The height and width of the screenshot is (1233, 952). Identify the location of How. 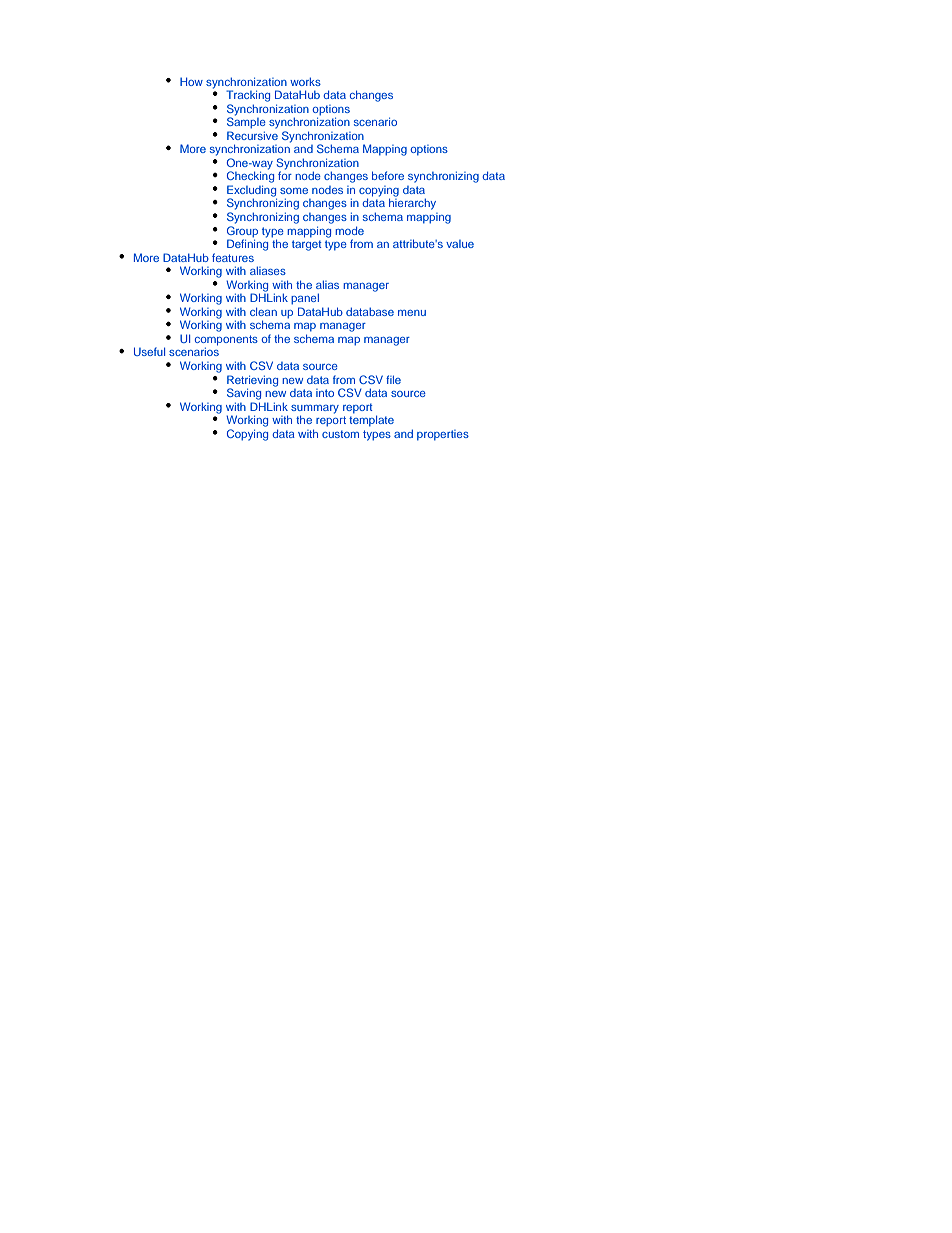
(191, 81).
